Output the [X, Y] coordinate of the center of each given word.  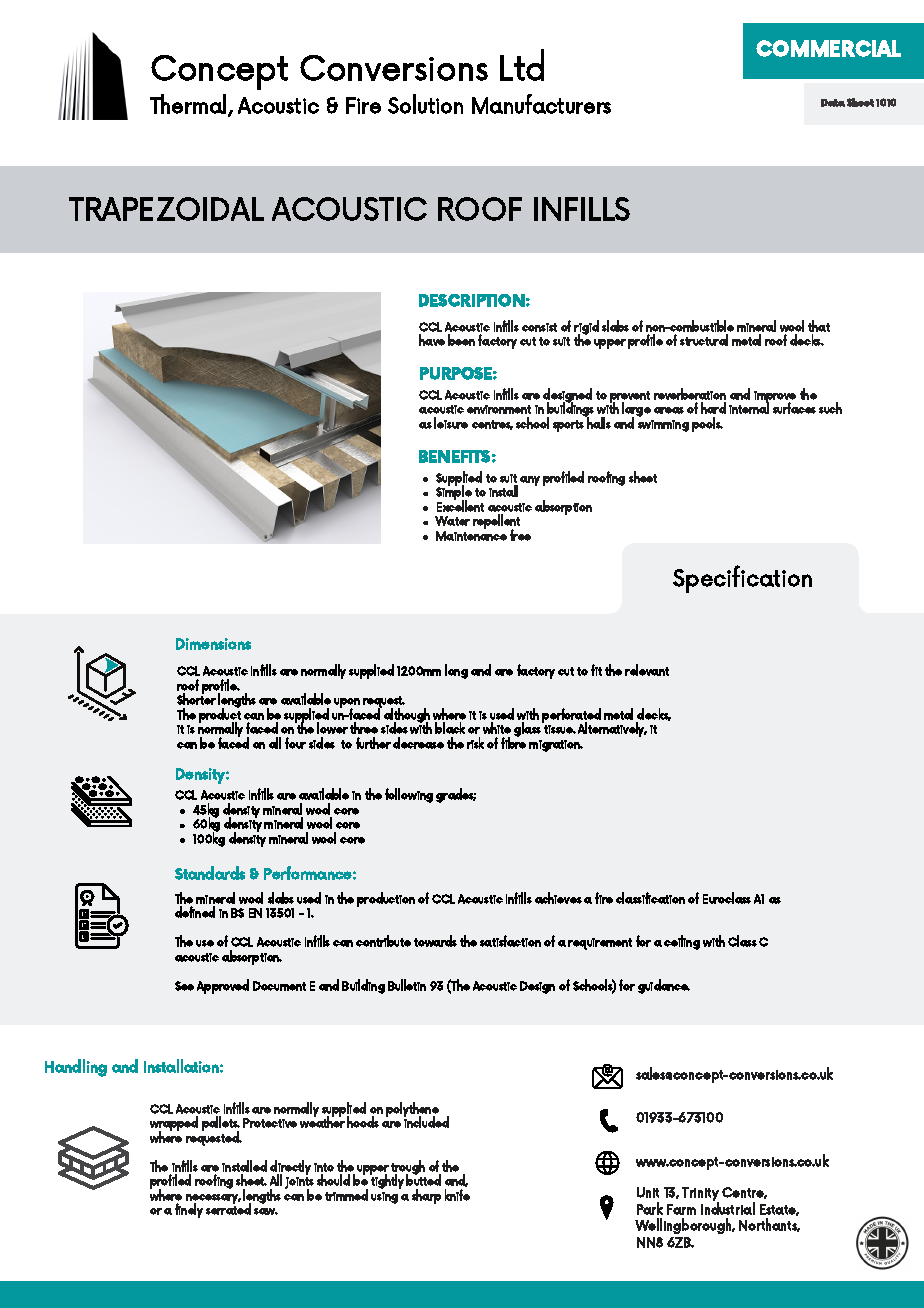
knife [457, 1195]
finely [189, 1210]
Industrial [728, 1207]
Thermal [189, 105]
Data [833, 103]
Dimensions [213, 644]
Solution [425, 104]
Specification [742, 579]
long [456, 671]
